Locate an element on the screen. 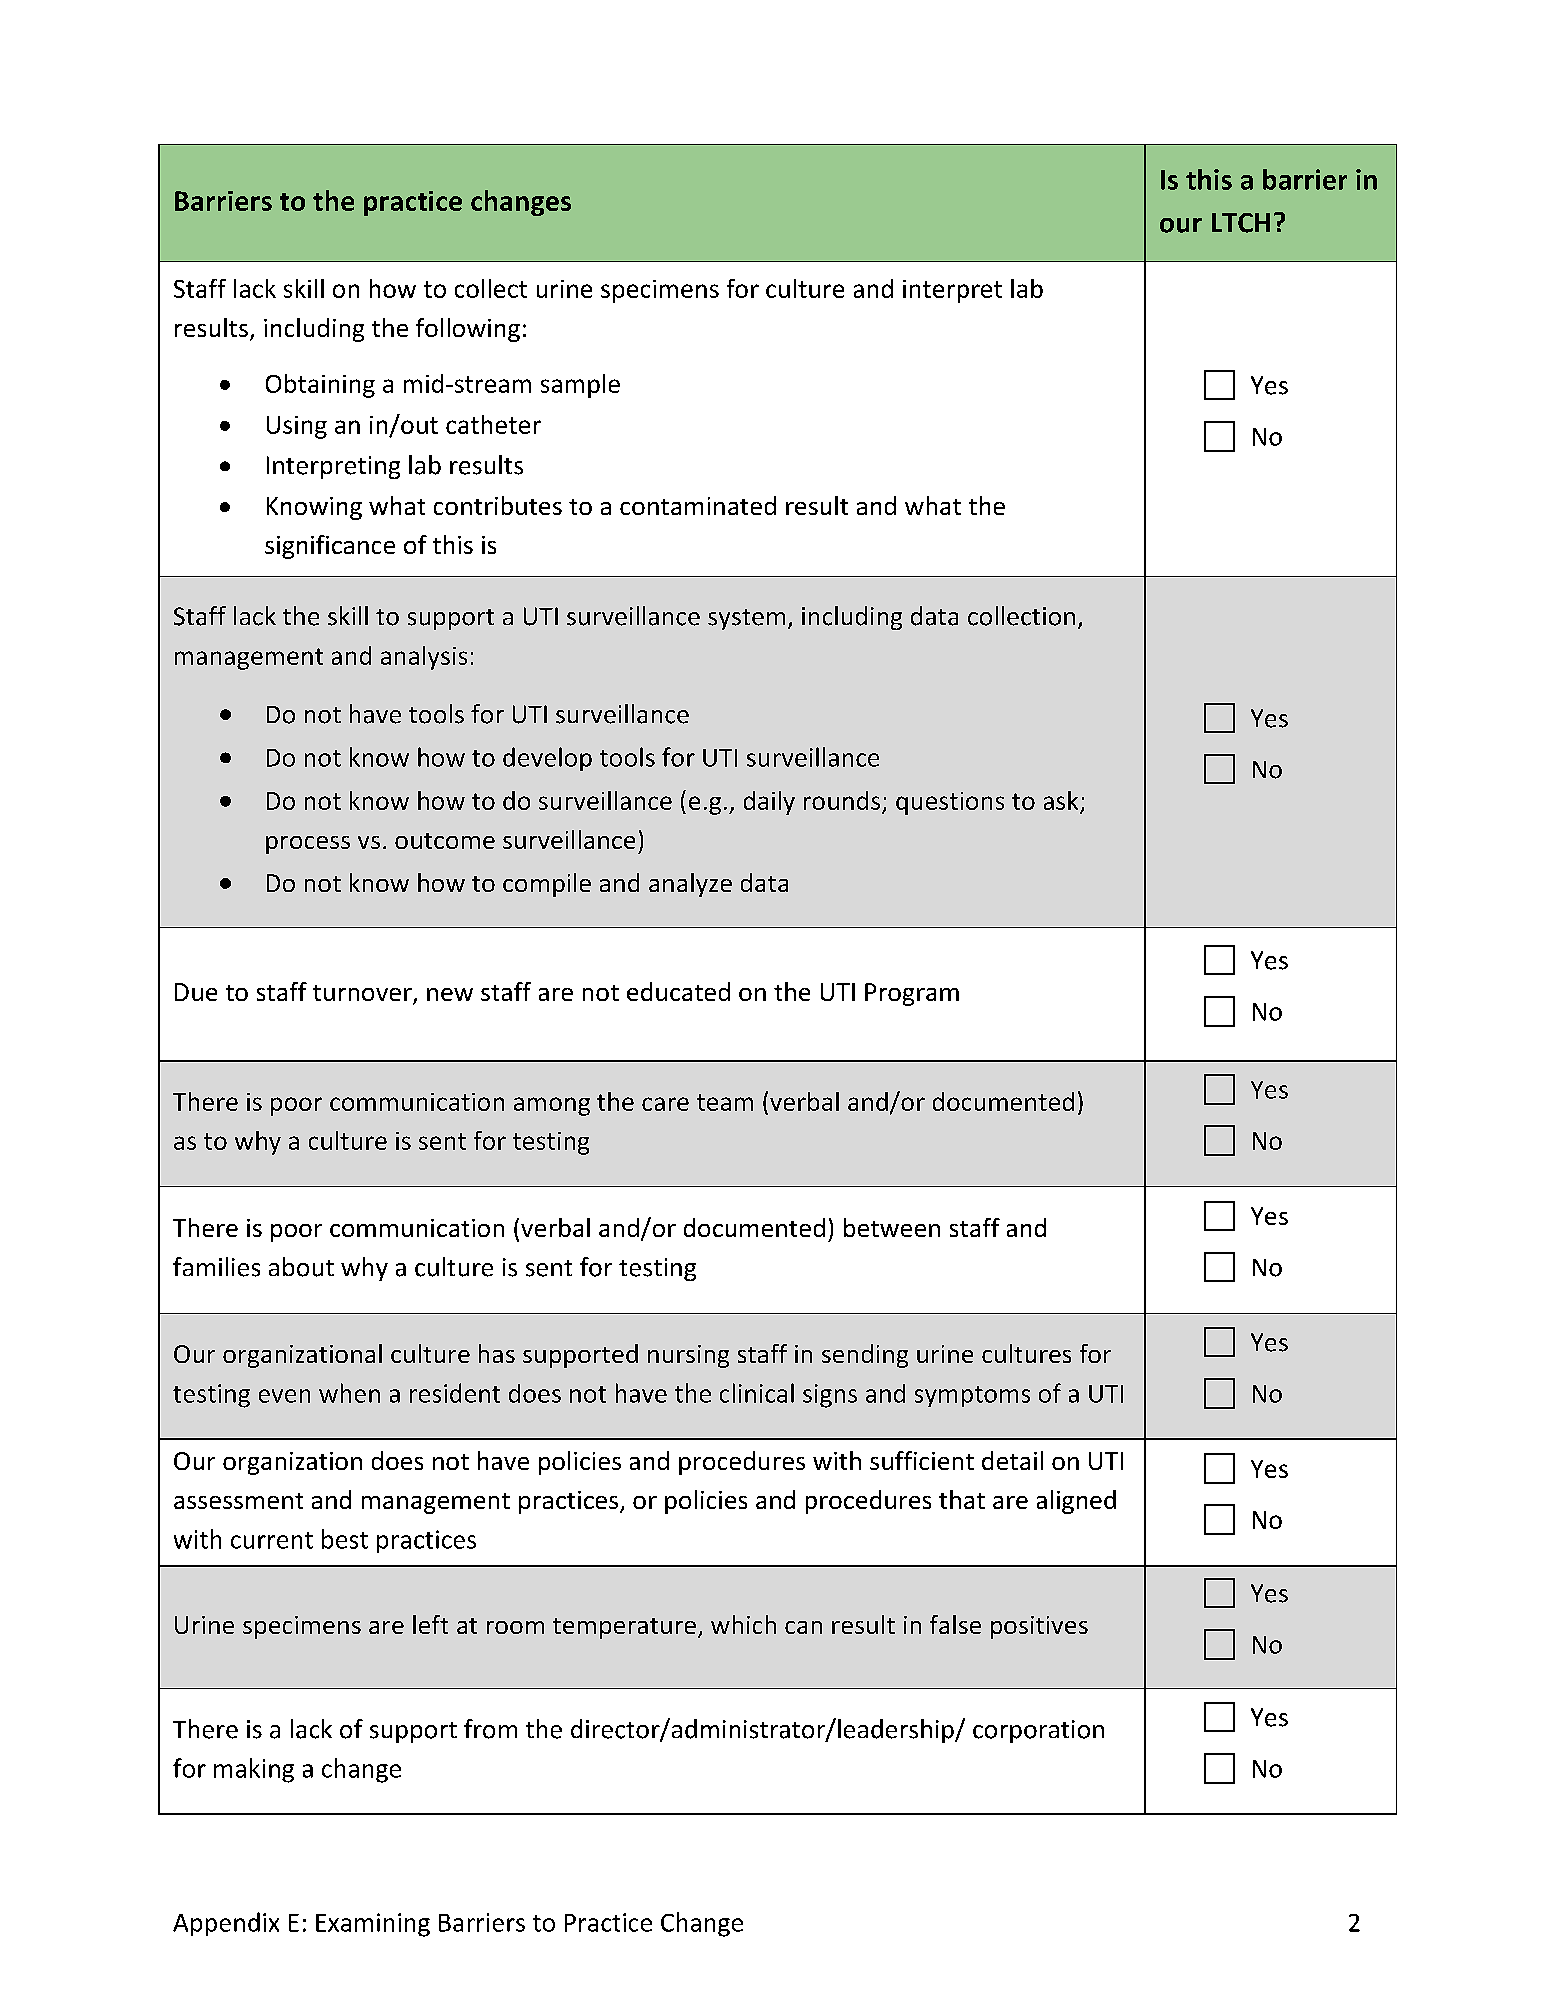  sample is located at coordinates (580, 386).
